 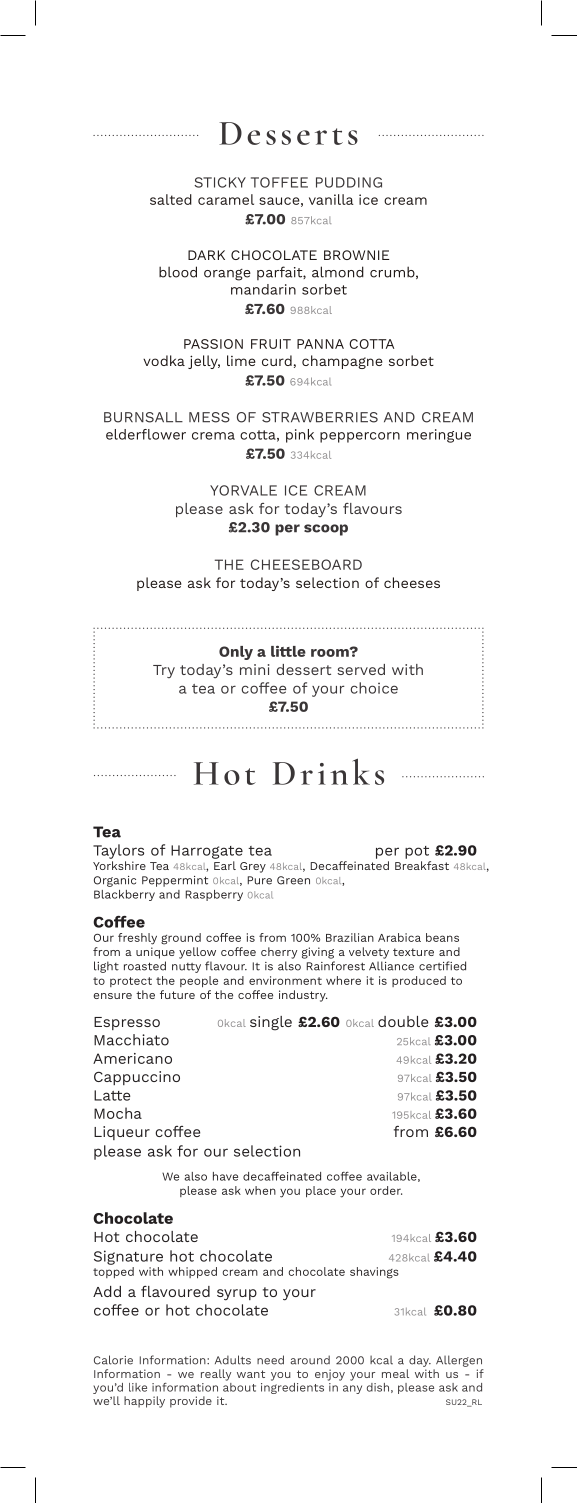 I want to click on when, so click(x=260, y=1190).
